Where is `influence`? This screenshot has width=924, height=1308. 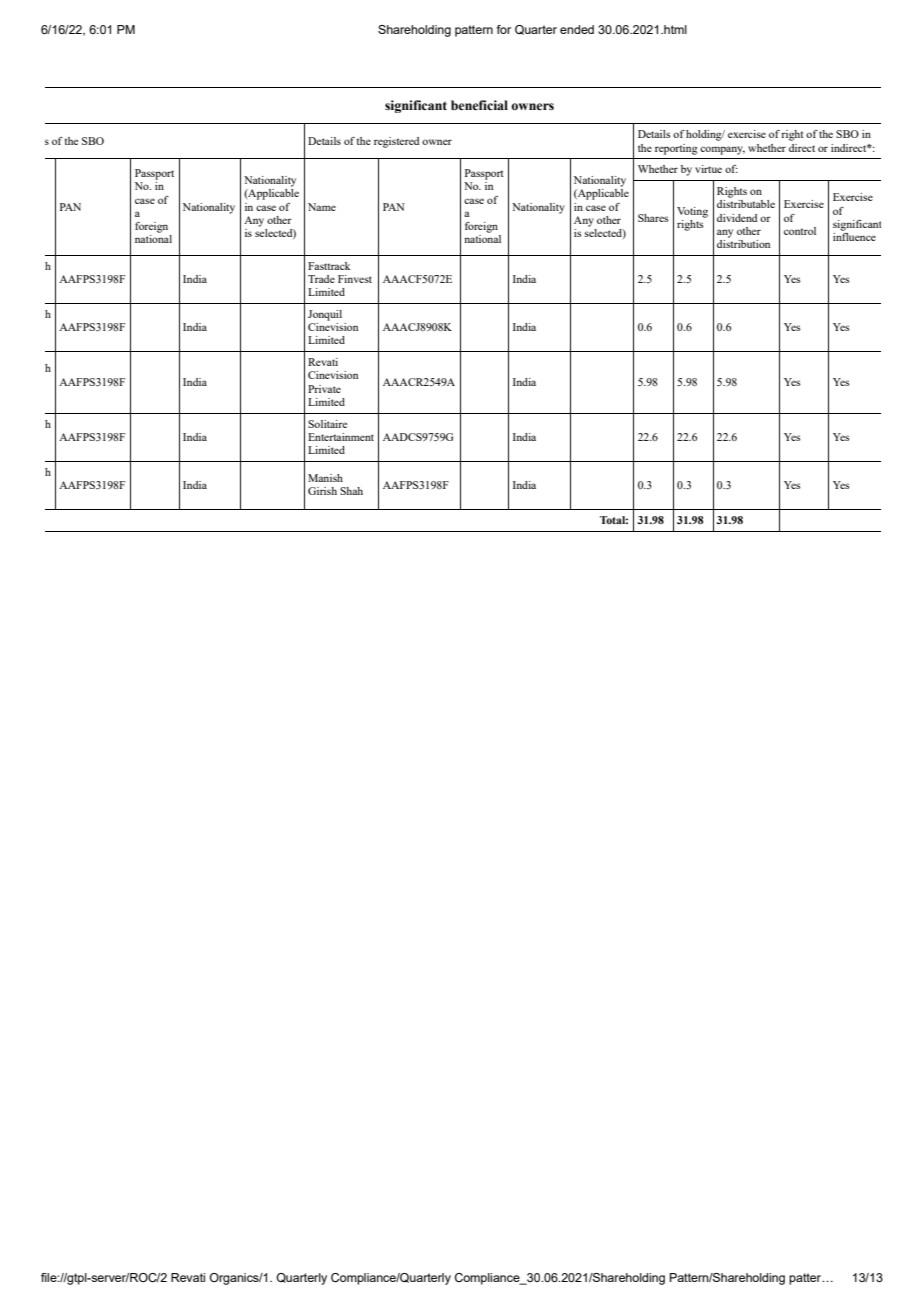 influence is located at coordinates (854, 235).
